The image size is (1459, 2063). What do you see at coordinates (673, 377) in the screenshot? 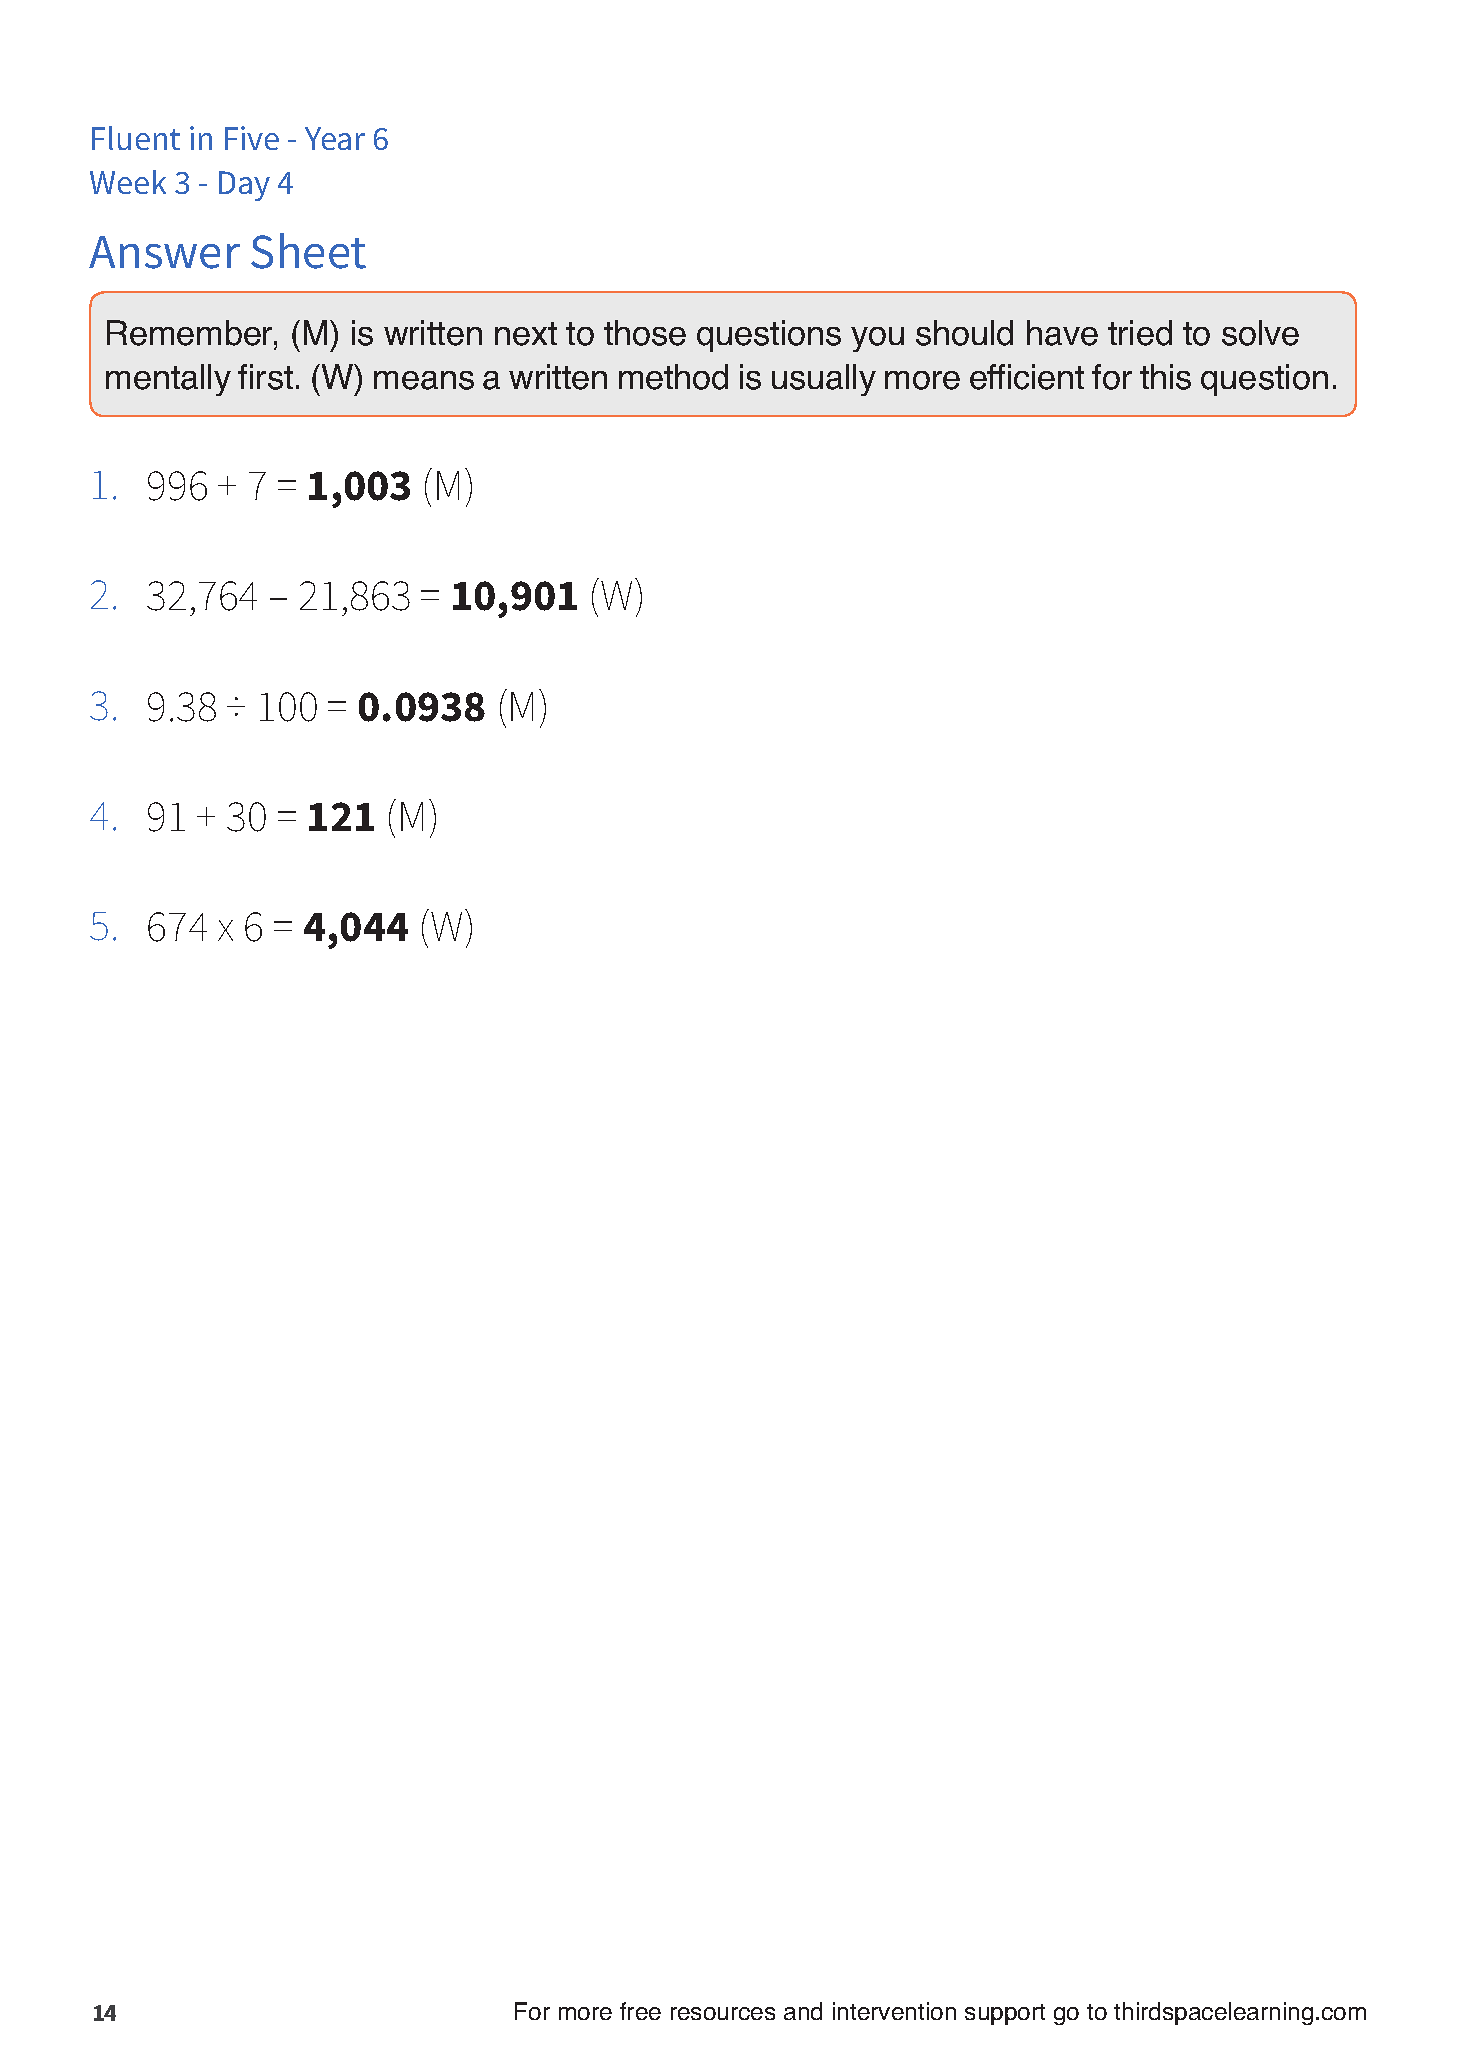
I see `method` at bounding box center [673, 377].
